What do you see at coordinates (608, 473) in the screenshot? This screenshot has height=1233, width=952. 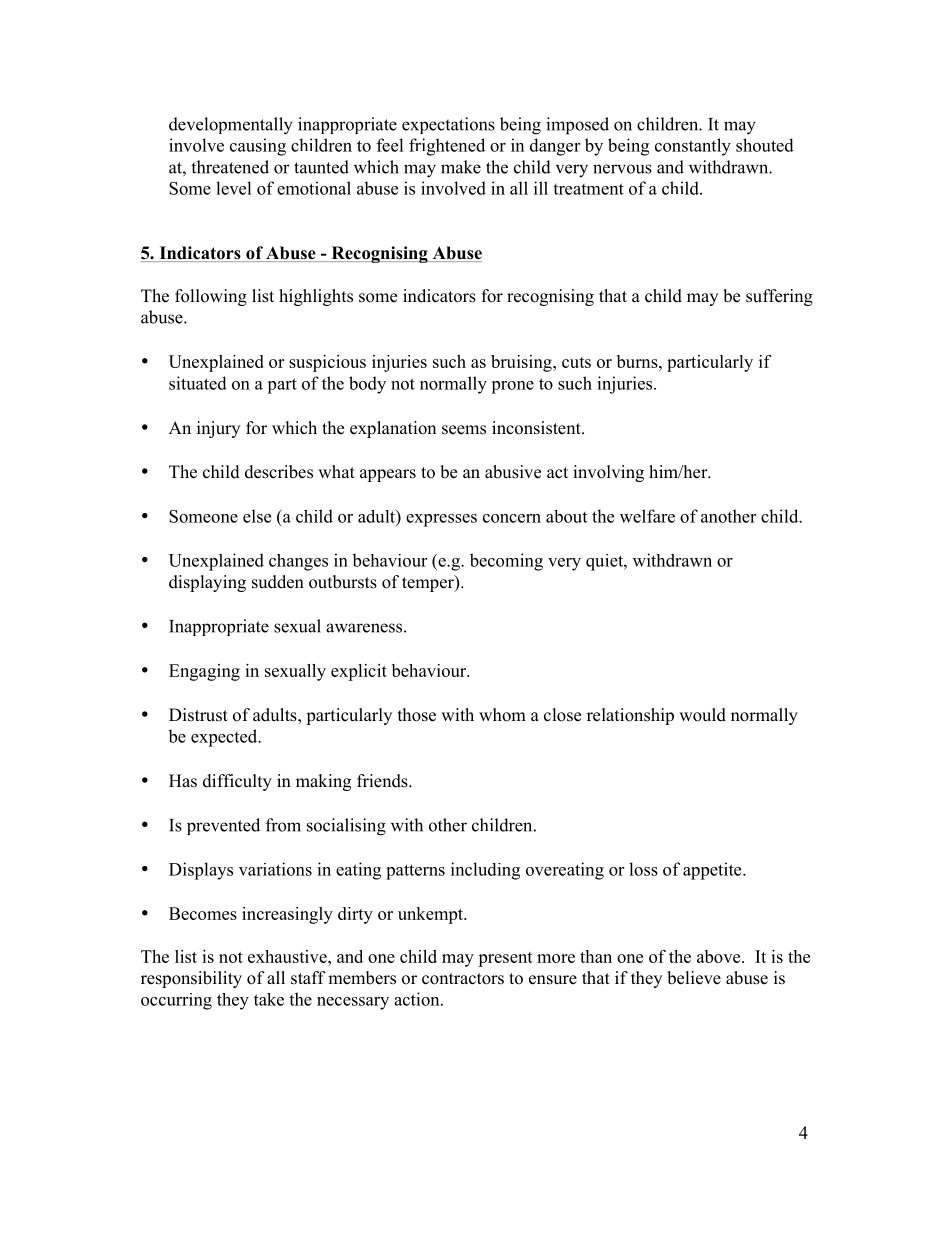 I see `involving` at bounding box center [608, 473].
